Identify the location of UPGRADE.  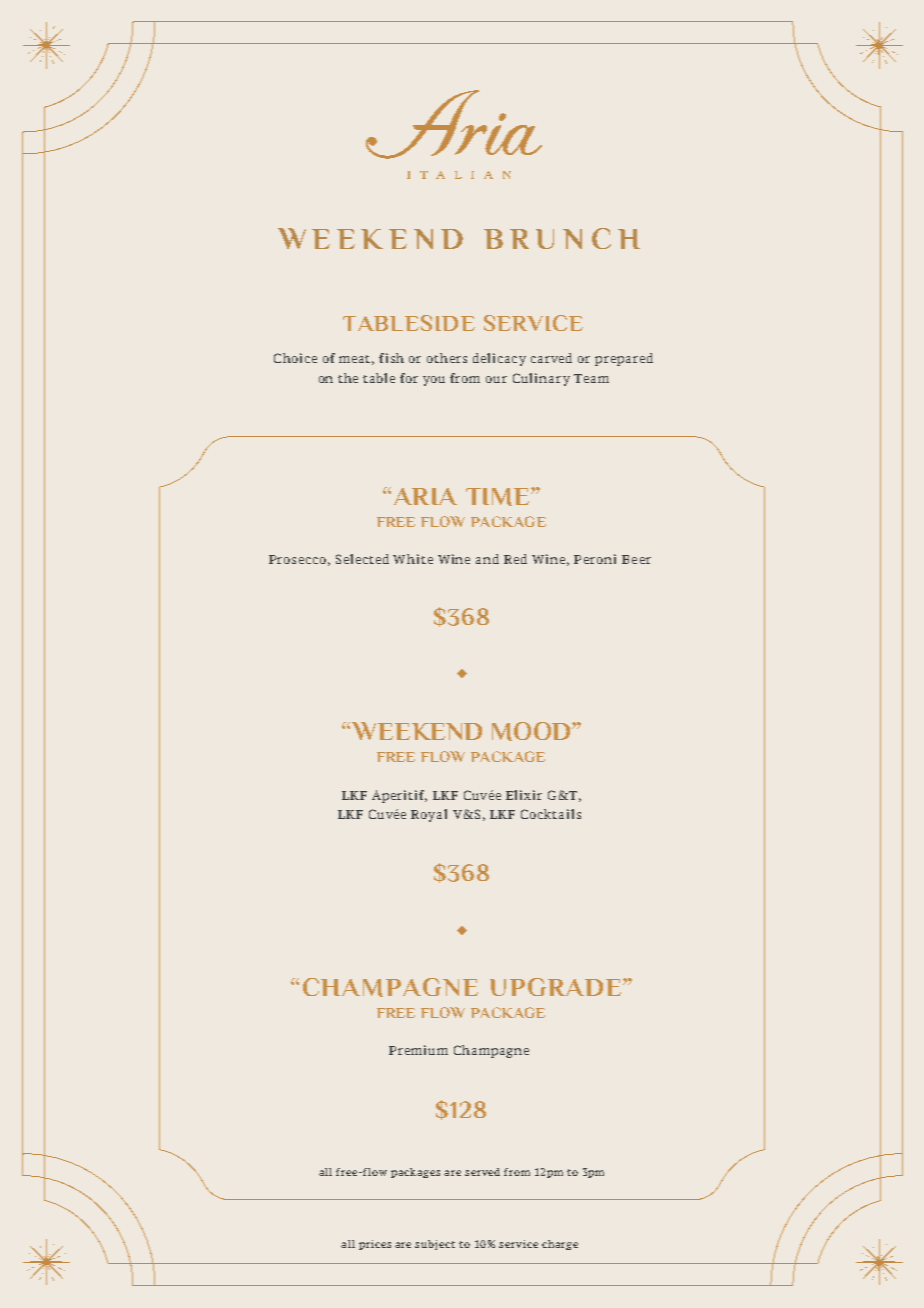
(557, 987).
